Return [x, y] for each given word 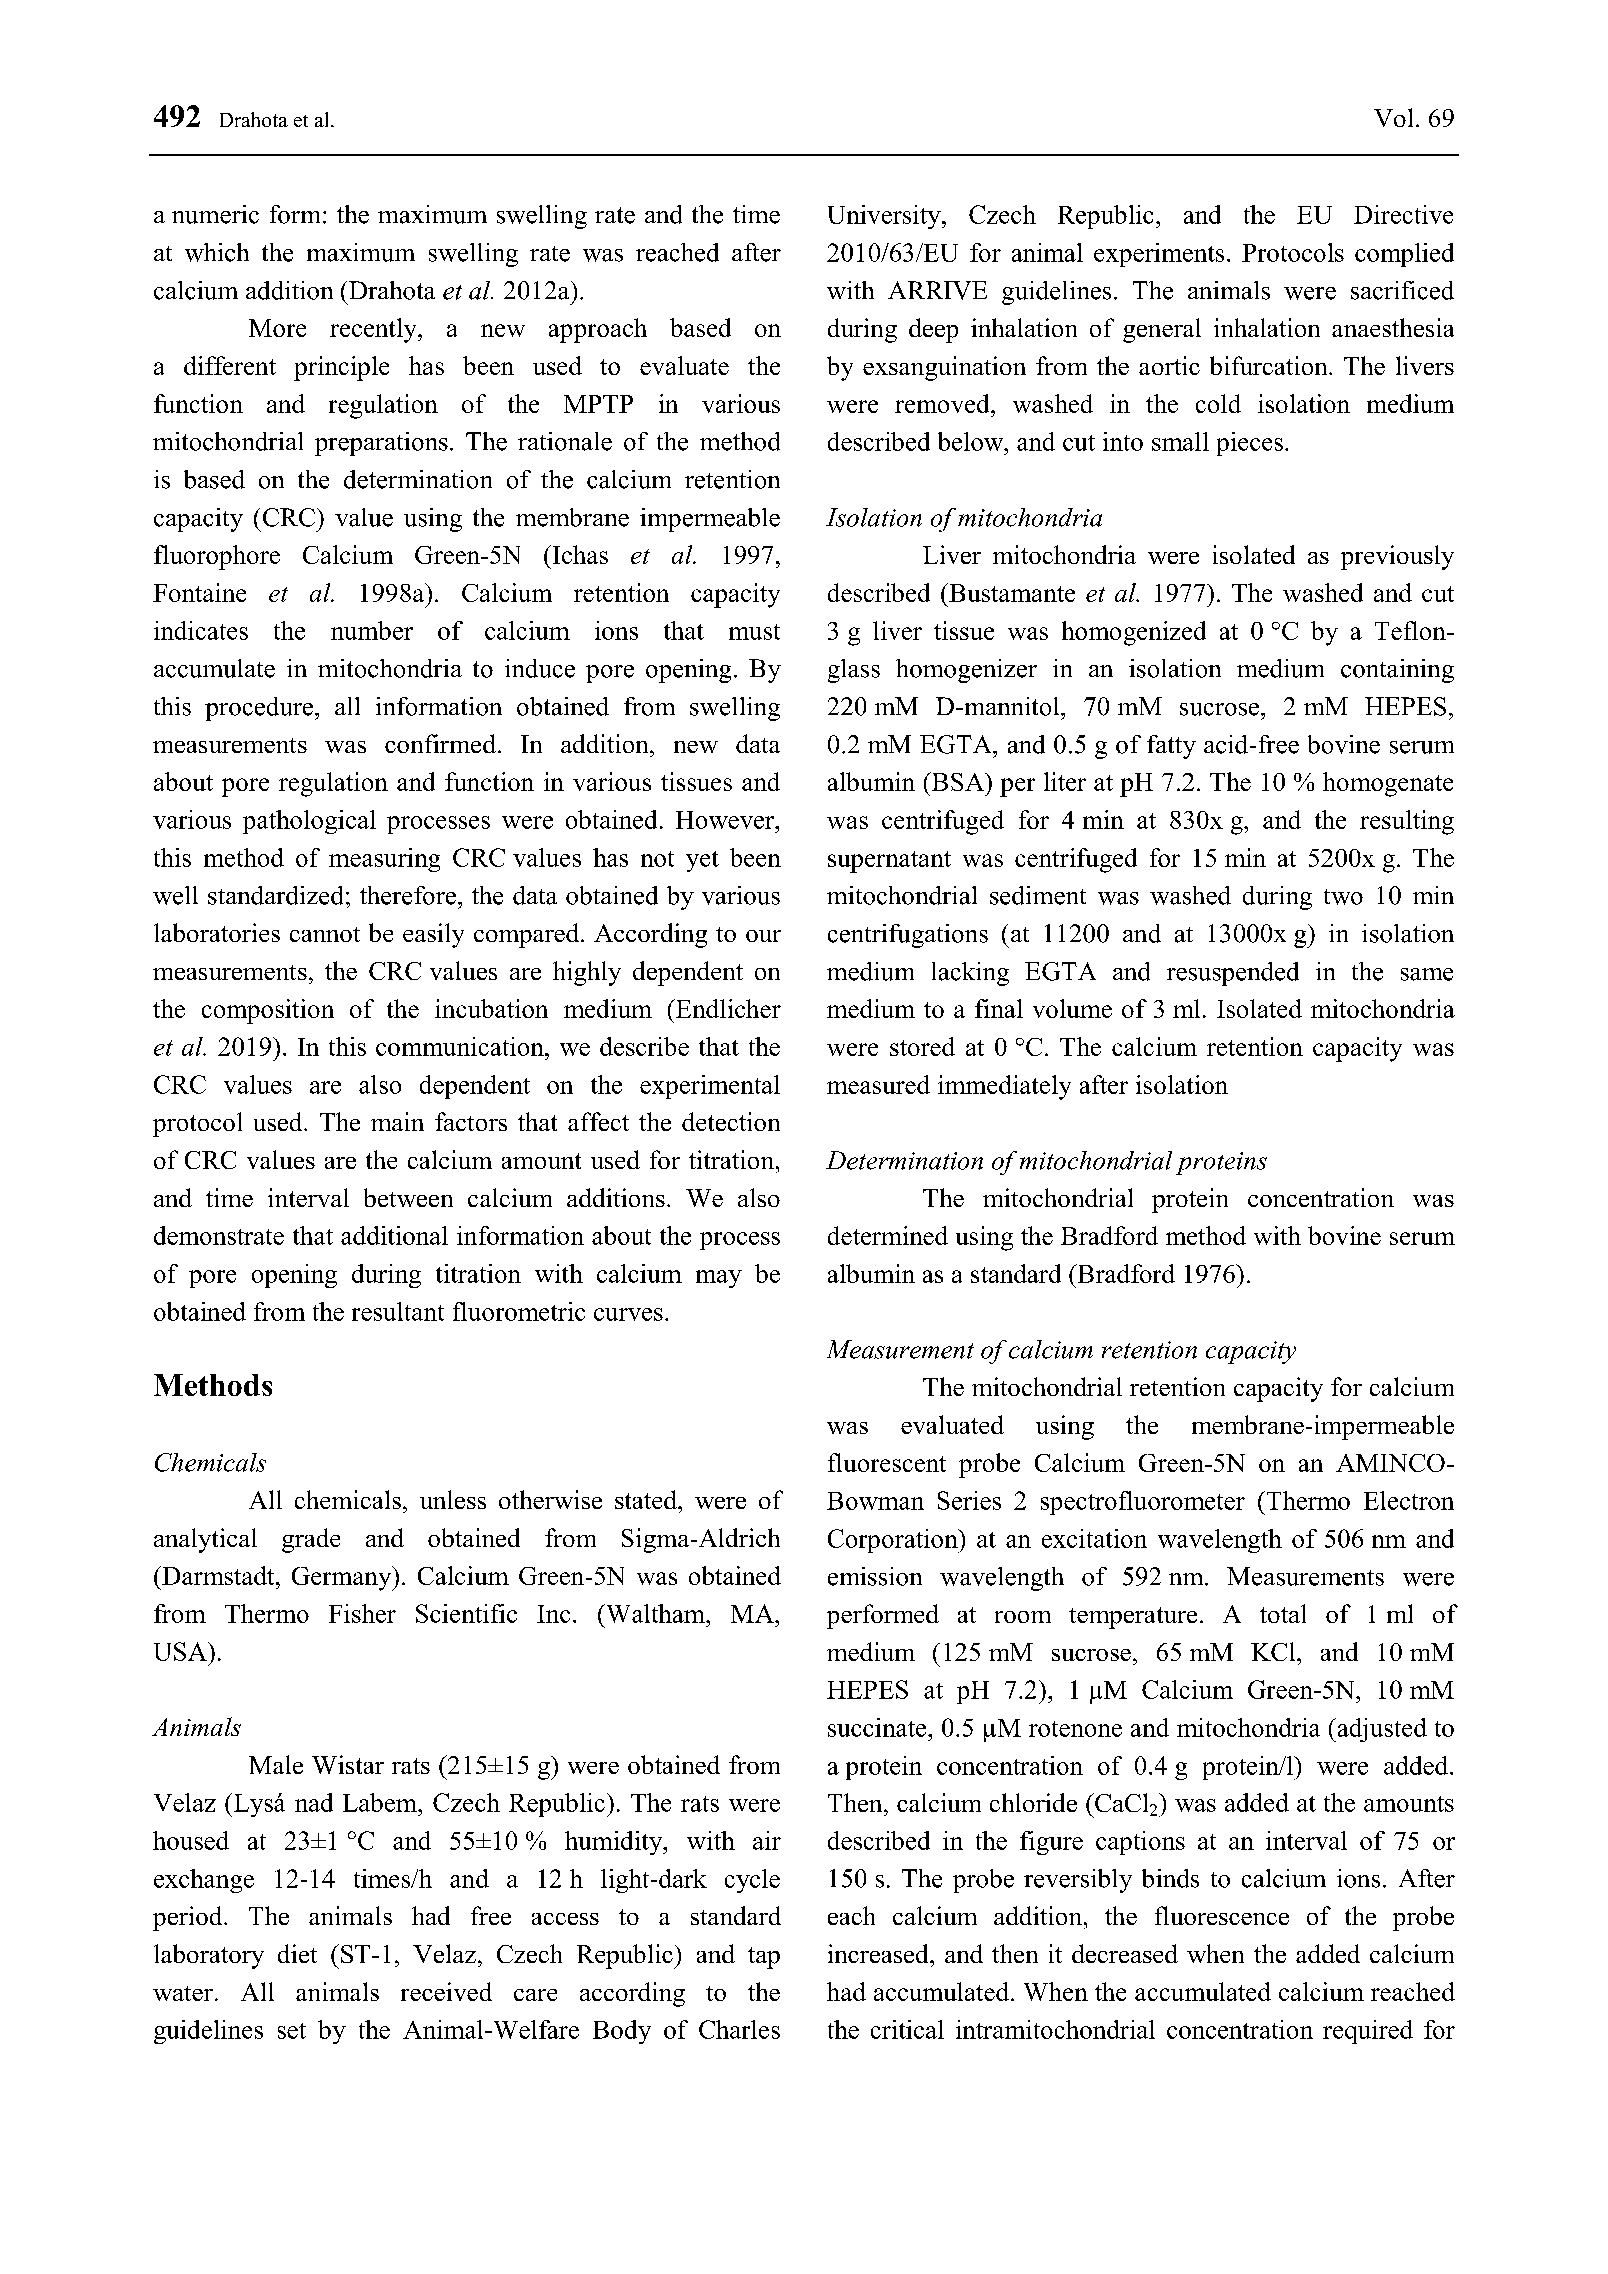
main [397, 1121]
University [885, 217]
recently [374, 330]
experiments [1159, 255]
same [1427, 974]
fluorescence [1222, 1915]
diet [297, 1953]
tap [764, 1958]
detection [731, 1121]
